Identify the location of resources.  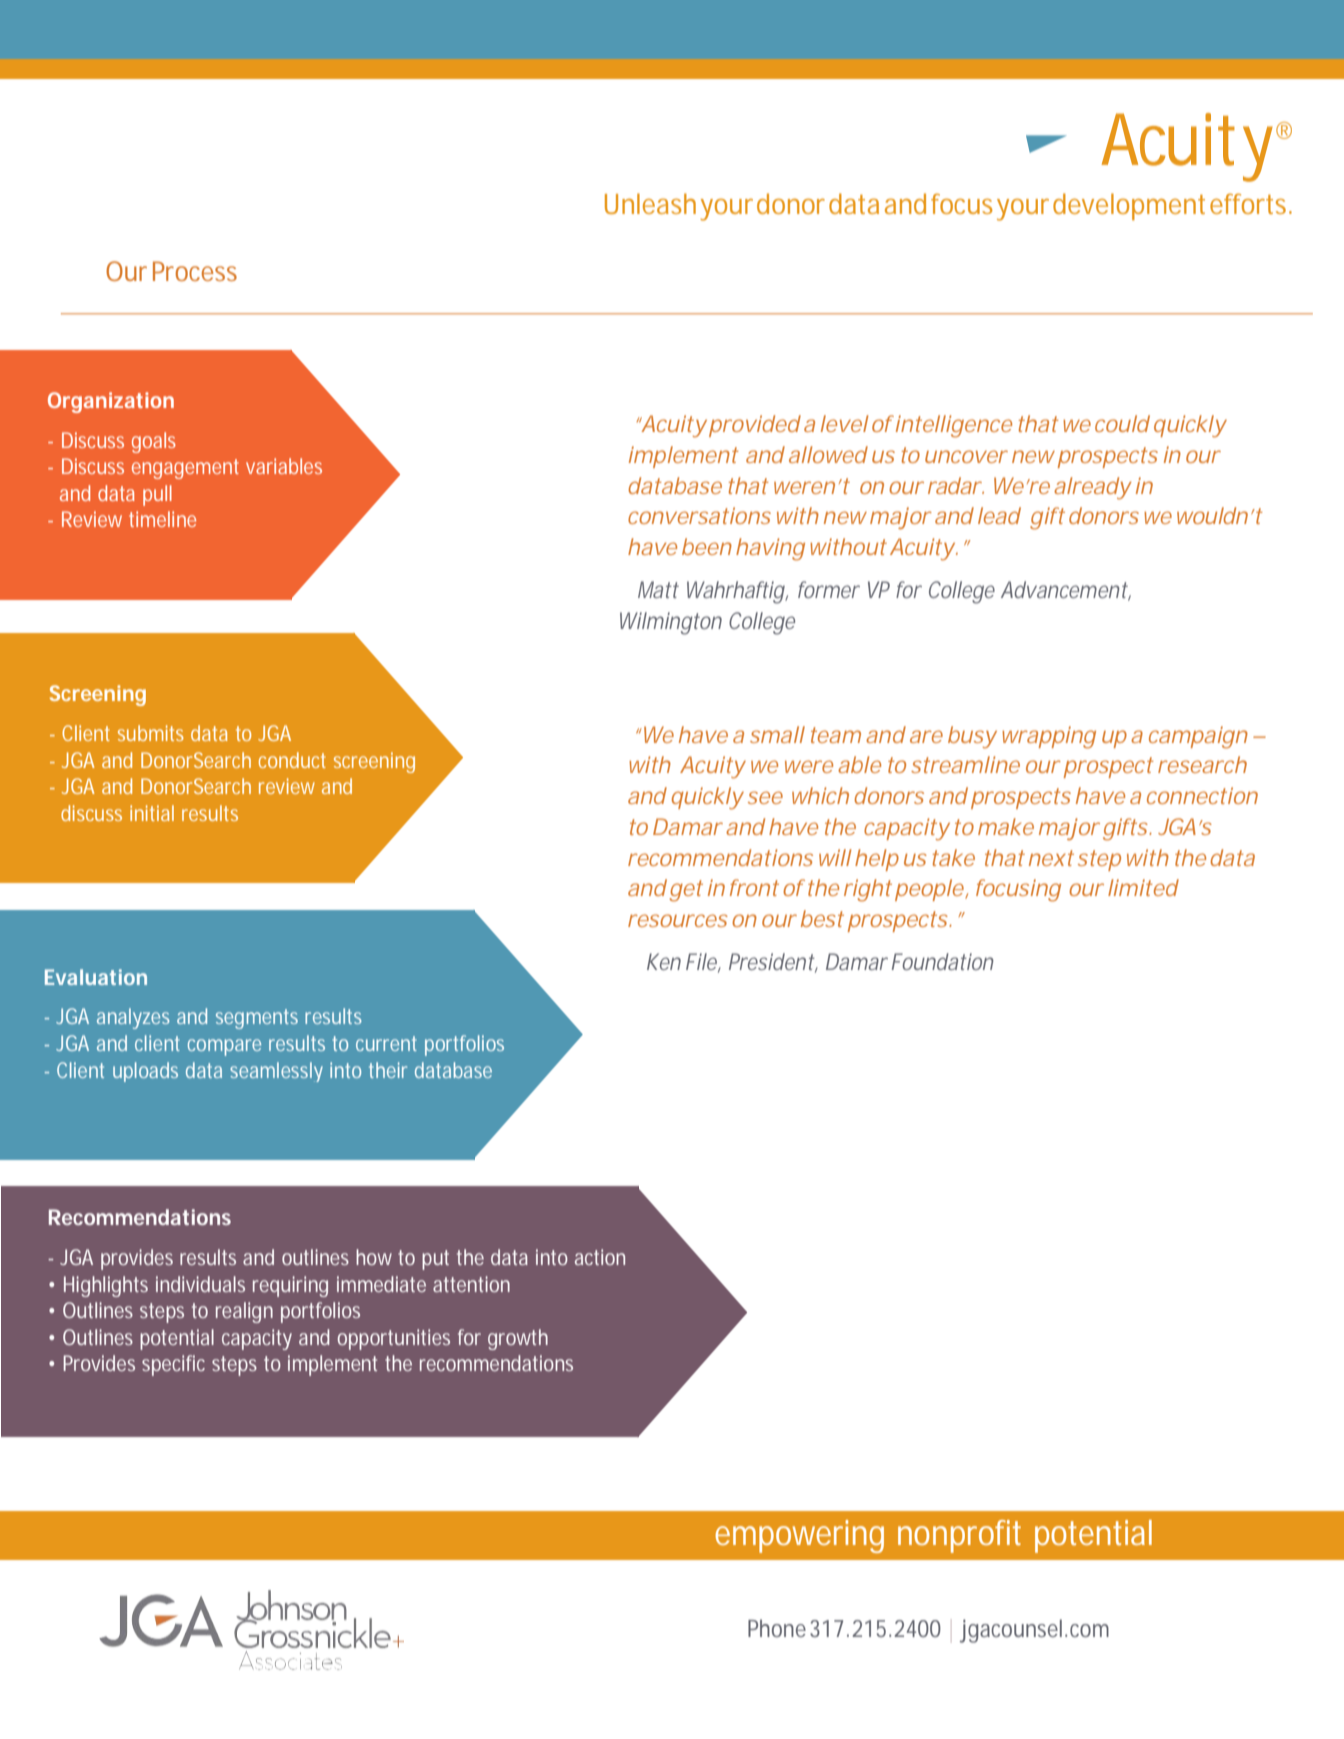
(678, 920).
